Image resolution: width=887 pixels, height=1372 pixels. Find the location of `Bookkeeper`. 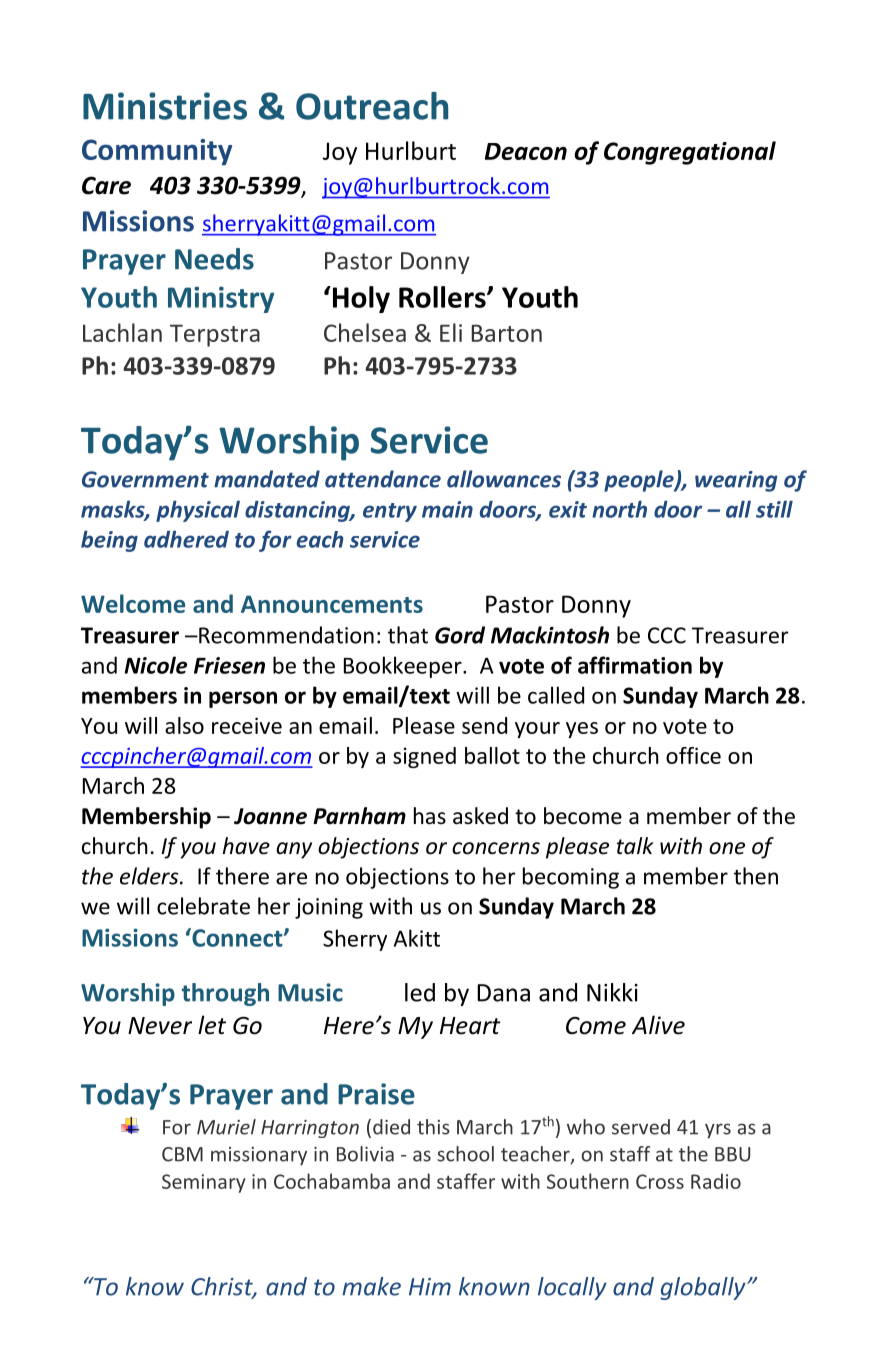

Bookkeeper is located at coordinates (404, 667).
